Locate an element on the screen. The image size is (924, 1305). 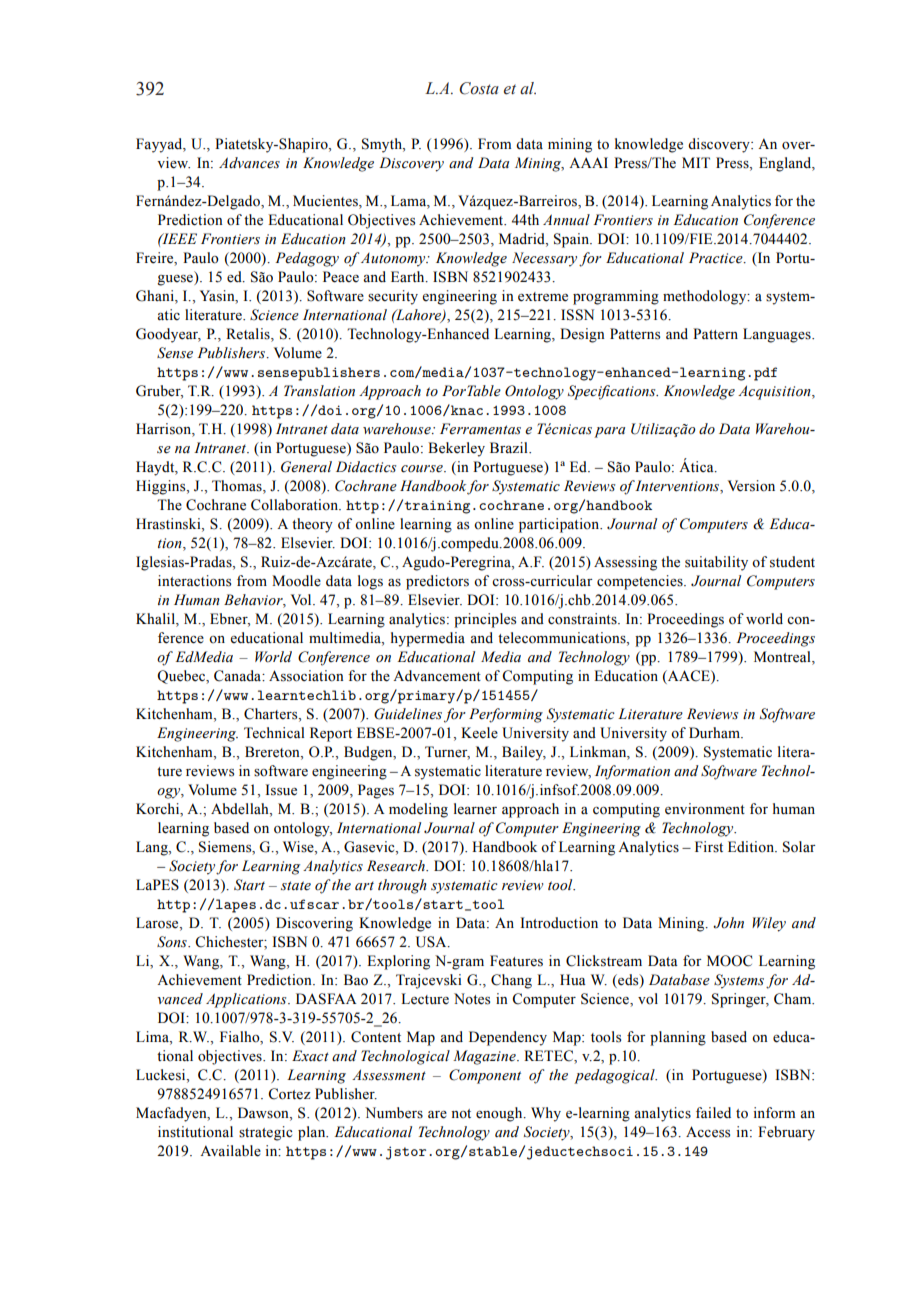
Canada is located at coordinates (239, 676).
